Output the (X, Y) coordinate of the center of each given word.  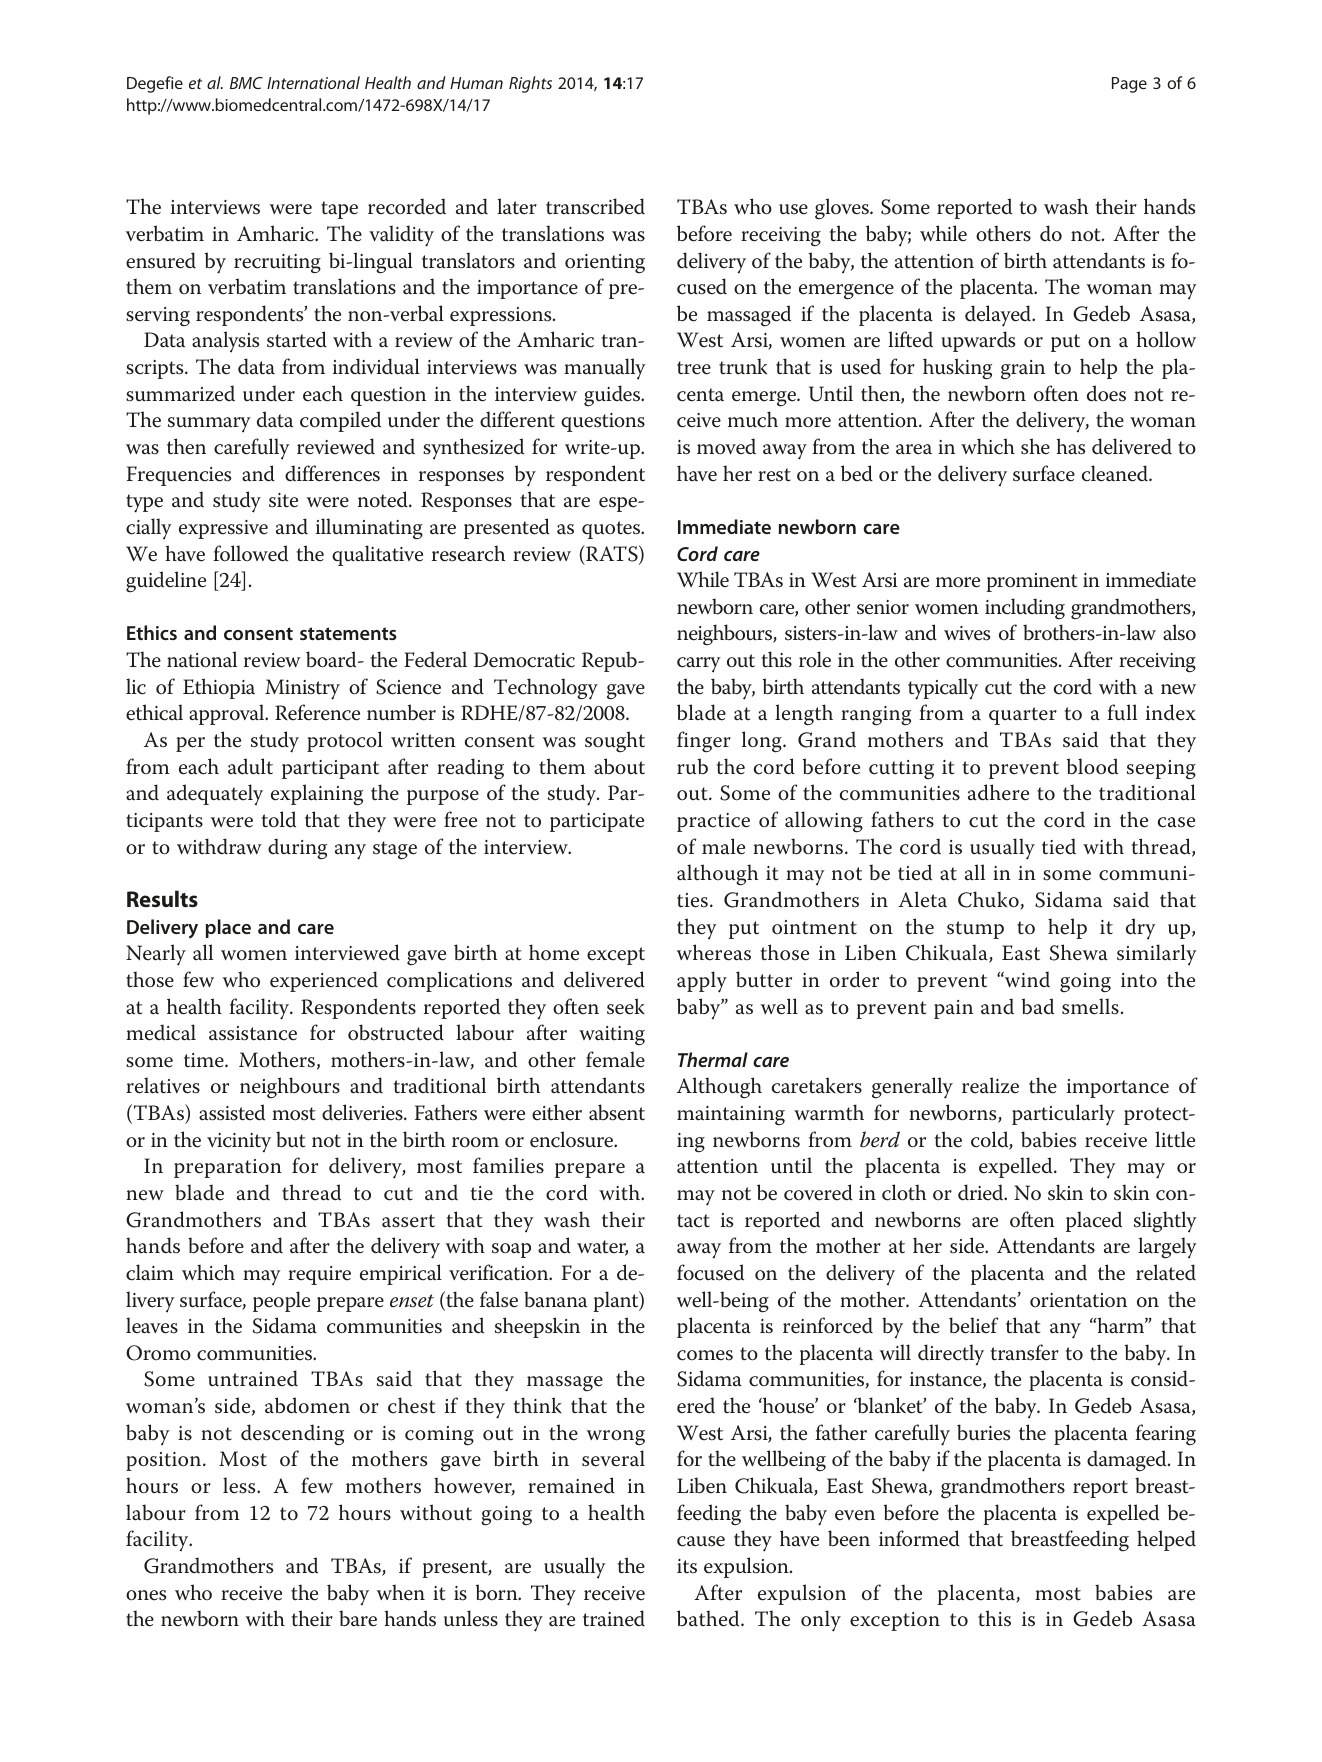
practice (713, 822)
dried (982, 1192)
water (602, 1248)
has (1071, 446)
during (297, 849)
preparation (228, 1168)
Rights (530, 84)
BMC (246, 83)
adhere (998, 792)
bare (358, 1618)
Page (1129, 85)
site (283, 500)
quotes (612, 530)
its (687, 1566)
